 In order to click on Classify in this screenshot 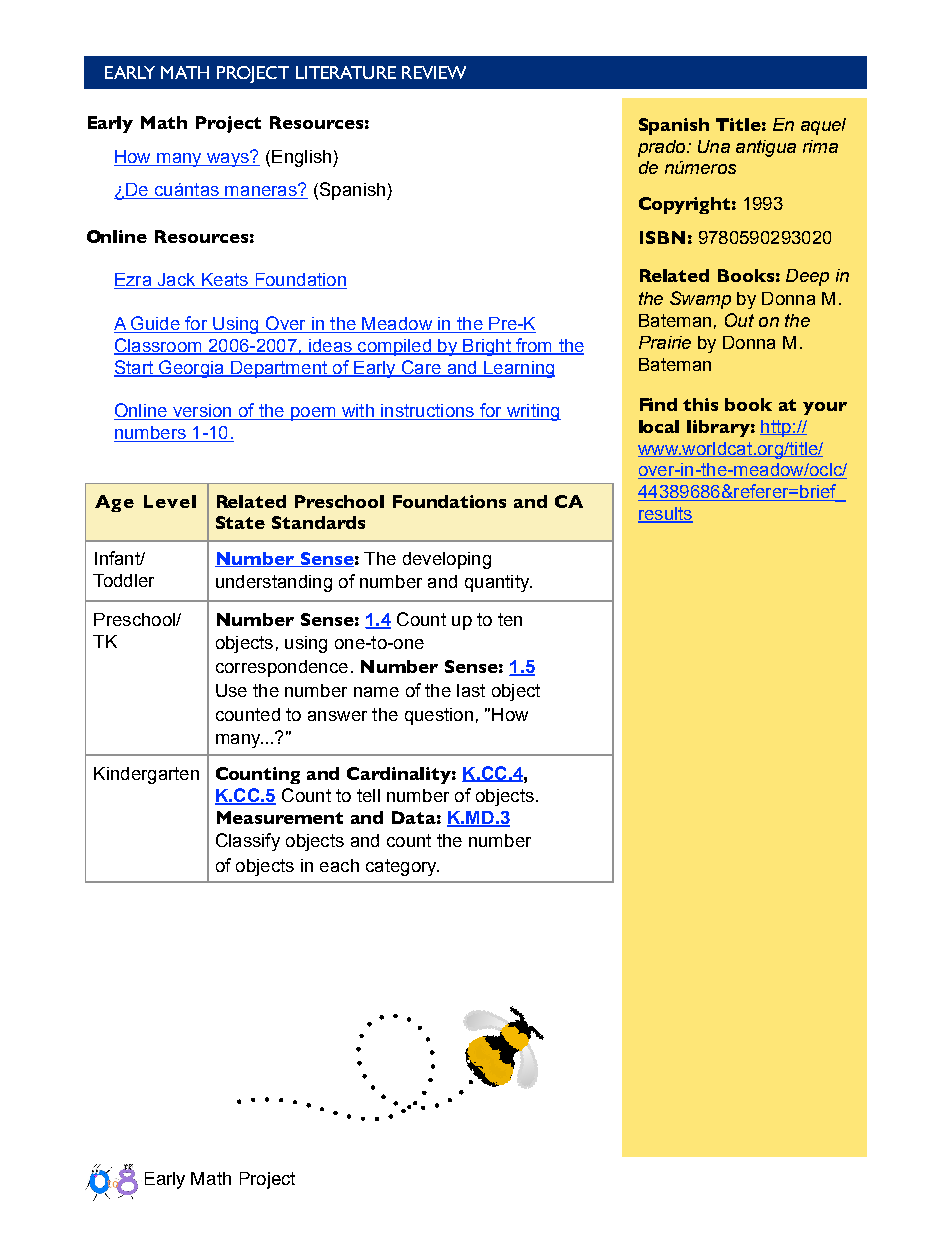, I will do `click(248, 842)`.
